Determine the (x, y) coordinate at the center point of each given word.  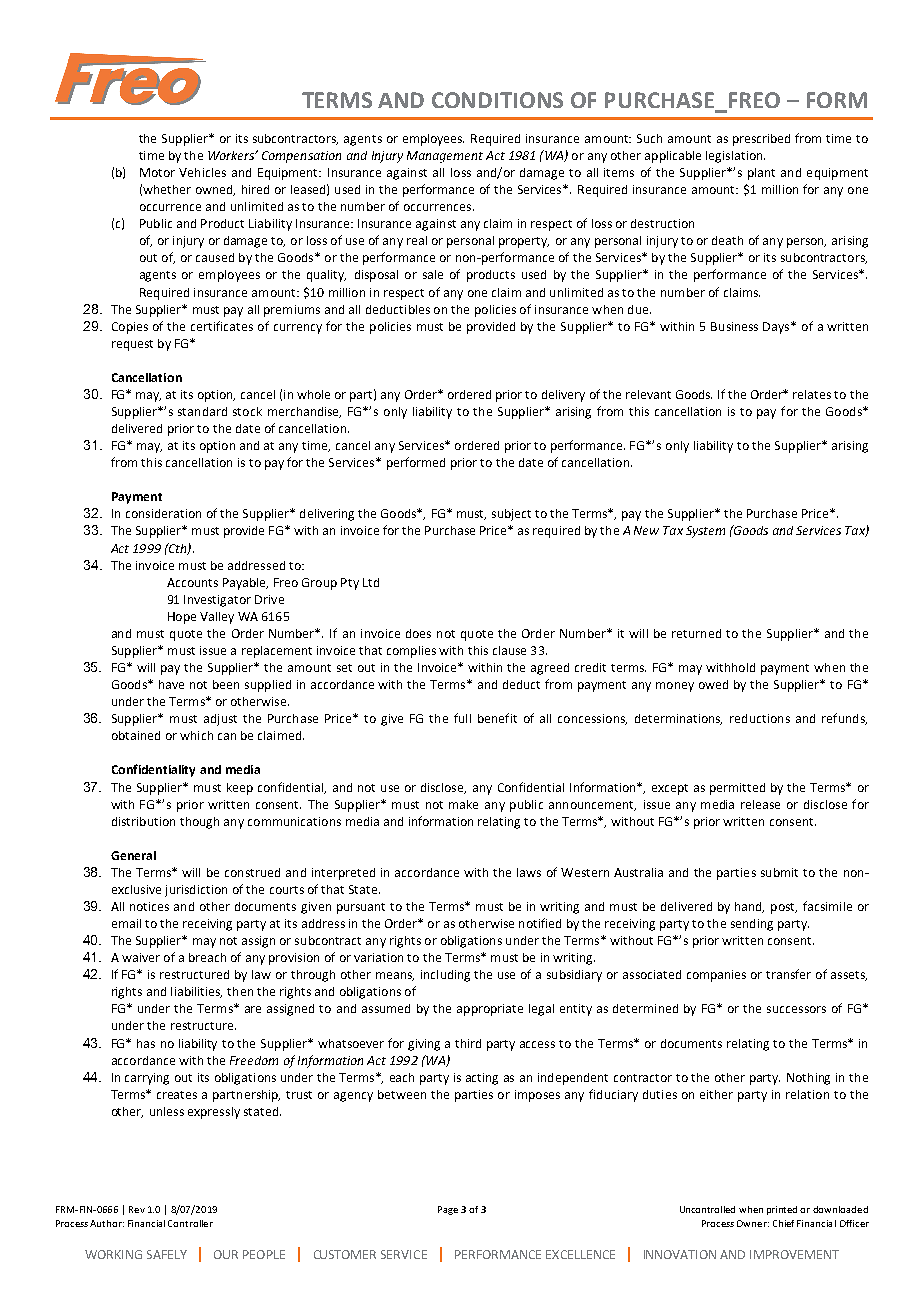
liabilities (196, 992)
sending (752, 925)
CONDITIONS (497, 100)
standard (202, 411)
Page (448, 1210)
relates (812, 394)
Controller (190, 1223)
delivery (563, 396)
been (226, 684)
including (445, 976)
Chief (783, 1223)
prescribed (761, 140)
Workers (232, 155)
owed (713, 684)
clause (509, 650)
